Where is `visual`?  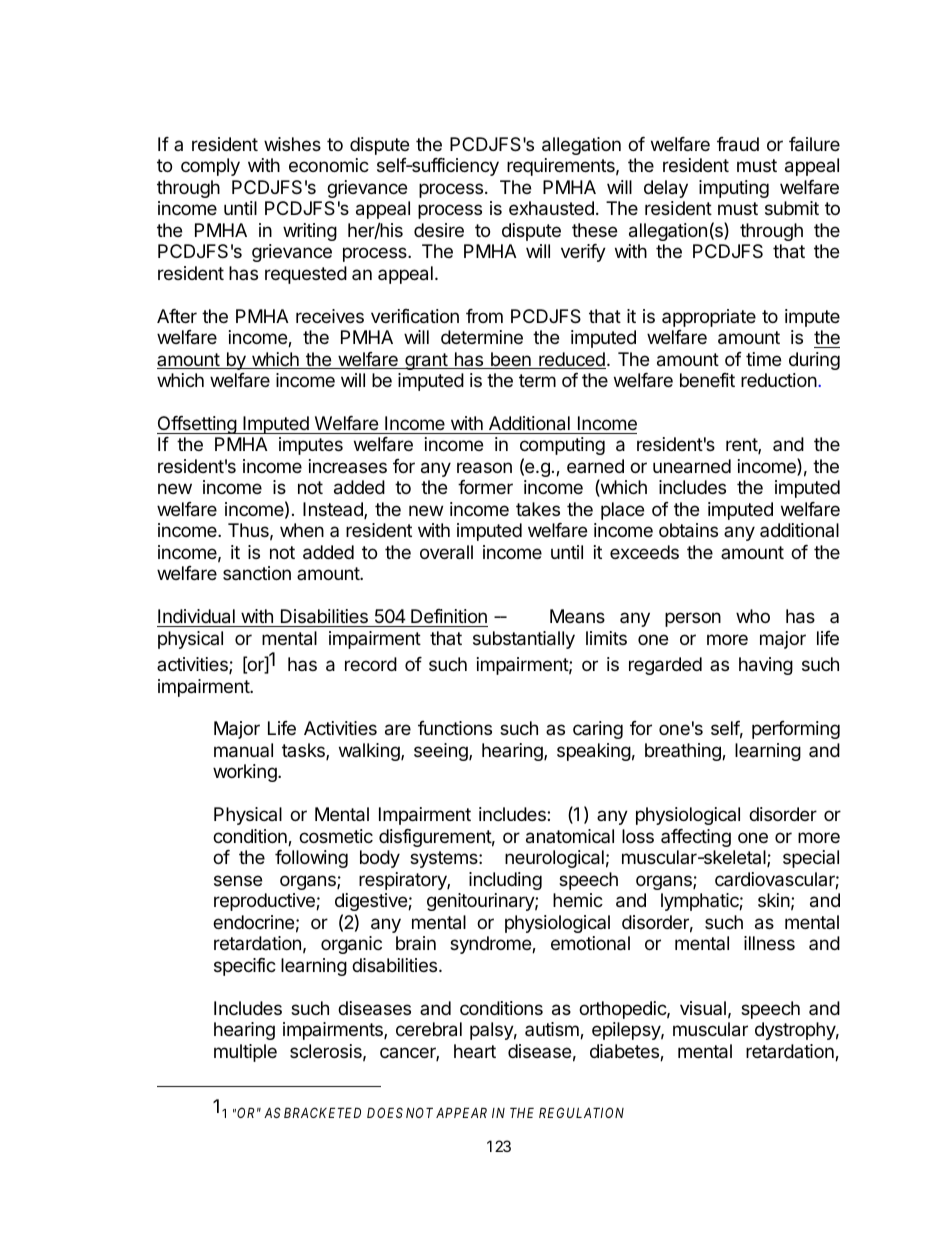
visual is located at coordinates (703, 1008).
